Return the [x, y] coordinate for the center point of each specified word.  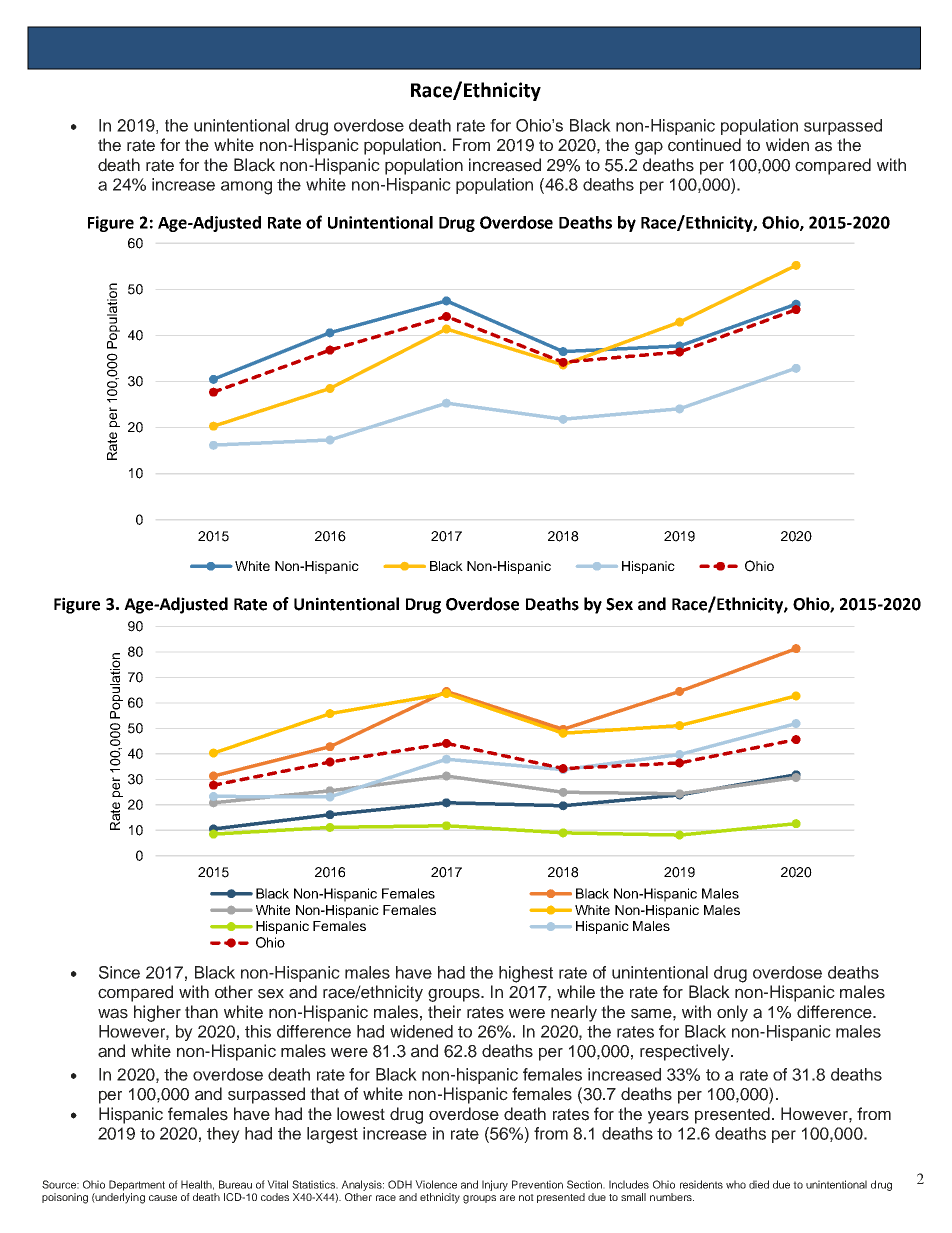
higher [157, 1013]
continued [704, 145]
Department [137, 1185]
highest [526, 974]
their [444, 1012]
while [576, 992]
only [732, 1013]
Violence [436, 1184]
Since [119, 972]
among [246, 188]
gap [649, 148]
